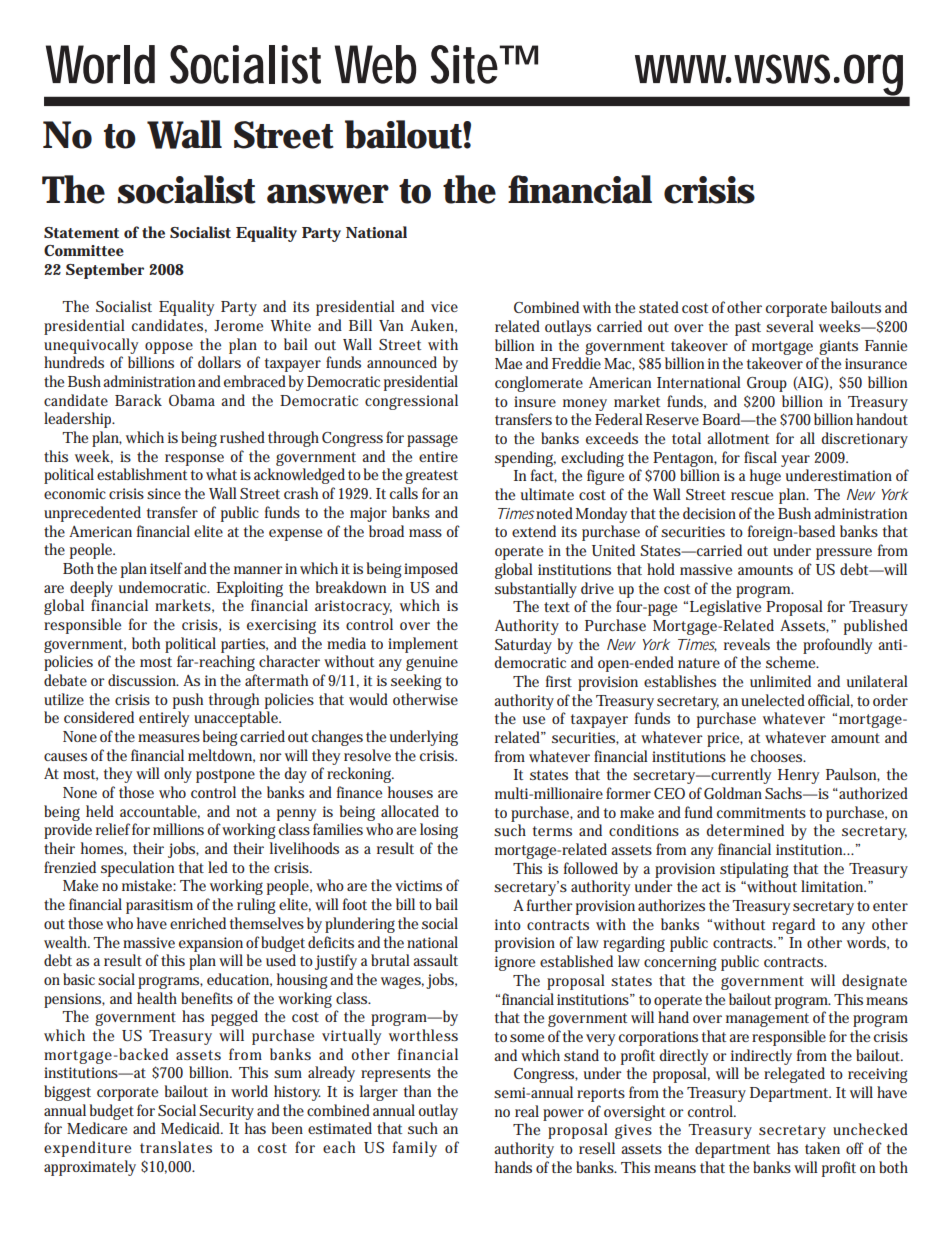  I want to click on passage, so click(432, 440).
